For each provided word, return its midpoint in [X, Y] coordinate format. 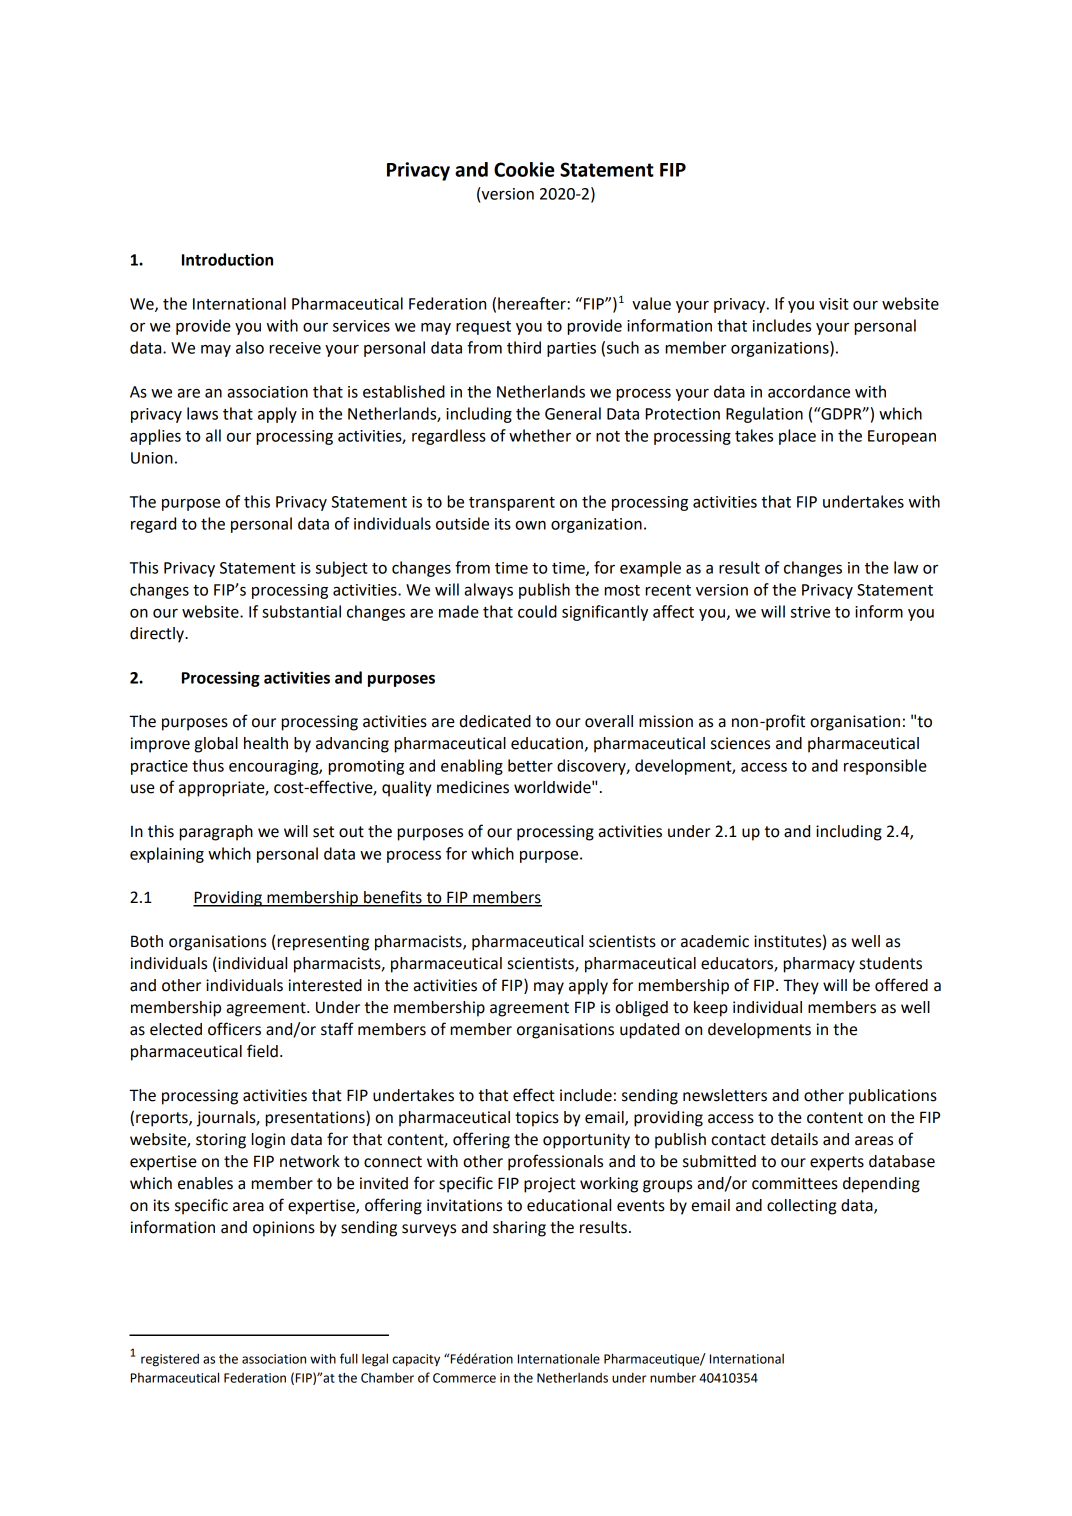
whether [540, 435]
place [797, 437]
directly [158, 635]
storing [221, 1141]
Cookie [524, 169]
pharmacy [819, 965]
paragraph [216, 833]
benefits [393, 898]
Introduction [227, 259]
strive [810, 612]
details [794, 1139]
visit [834, 304]
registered [170, 1360]
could [537, 611]
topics [537, 1119]
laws [202, 413]
